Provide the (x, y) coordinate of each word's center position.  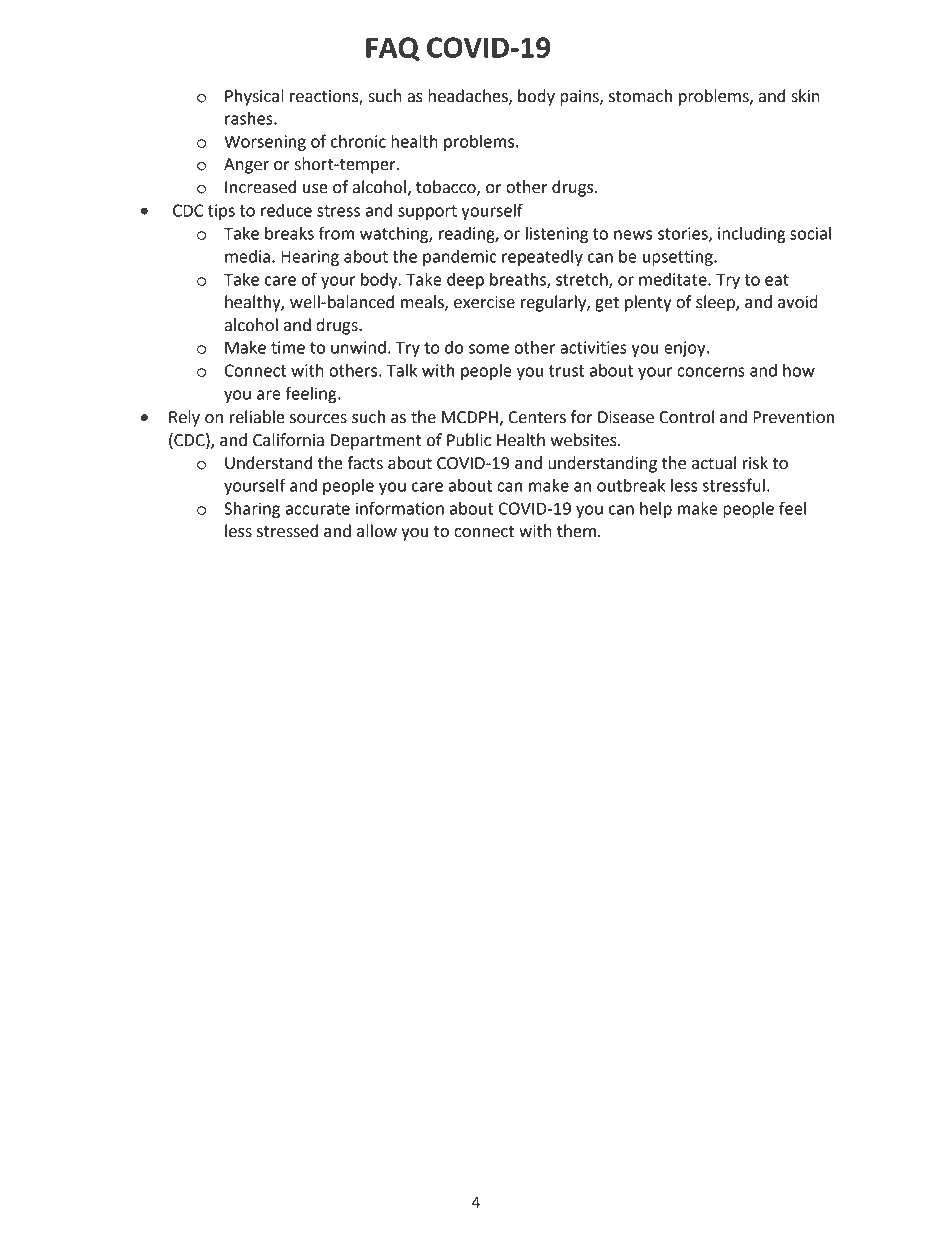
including (752, 235)
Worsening (265, 143)
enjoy (686, 349)
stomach (640, 96)
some (489, 349)
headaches (469, 96)
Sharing (252, 510)
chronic (358, 141)
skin (805, 96)
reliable (257, 417)
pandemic (460, 258)
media (247, 256)
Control (686, 417)
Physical (254, 97)
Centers (537, 417)
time (288, 347)
